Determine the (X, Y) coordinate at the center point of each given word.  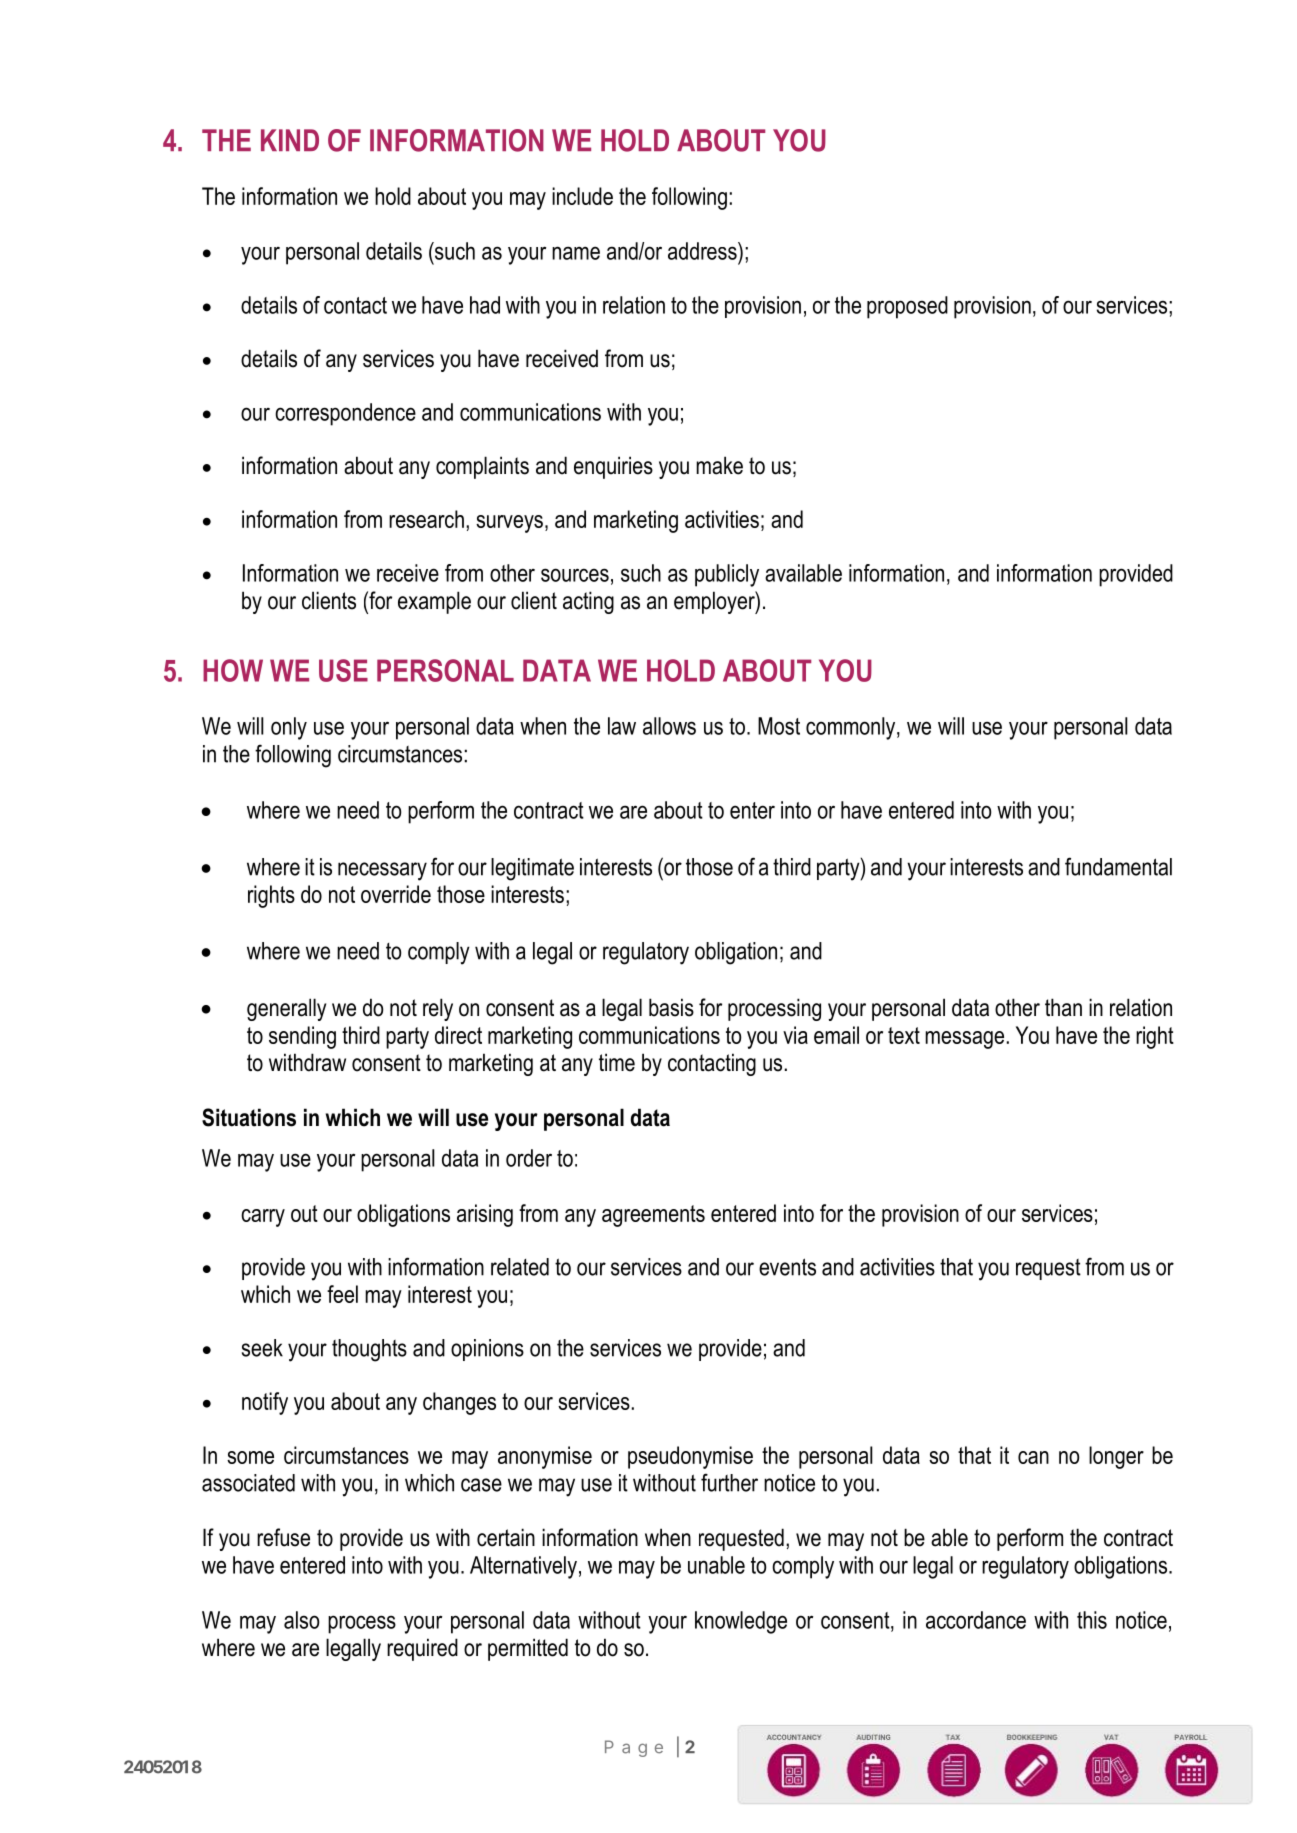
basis (671, 1007)
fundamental (1118, 866)
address (703, 251)
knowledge (741, 1622)
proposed (907, 307)
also (301, 1620)
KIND (290, 140)
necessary (382, 871)
